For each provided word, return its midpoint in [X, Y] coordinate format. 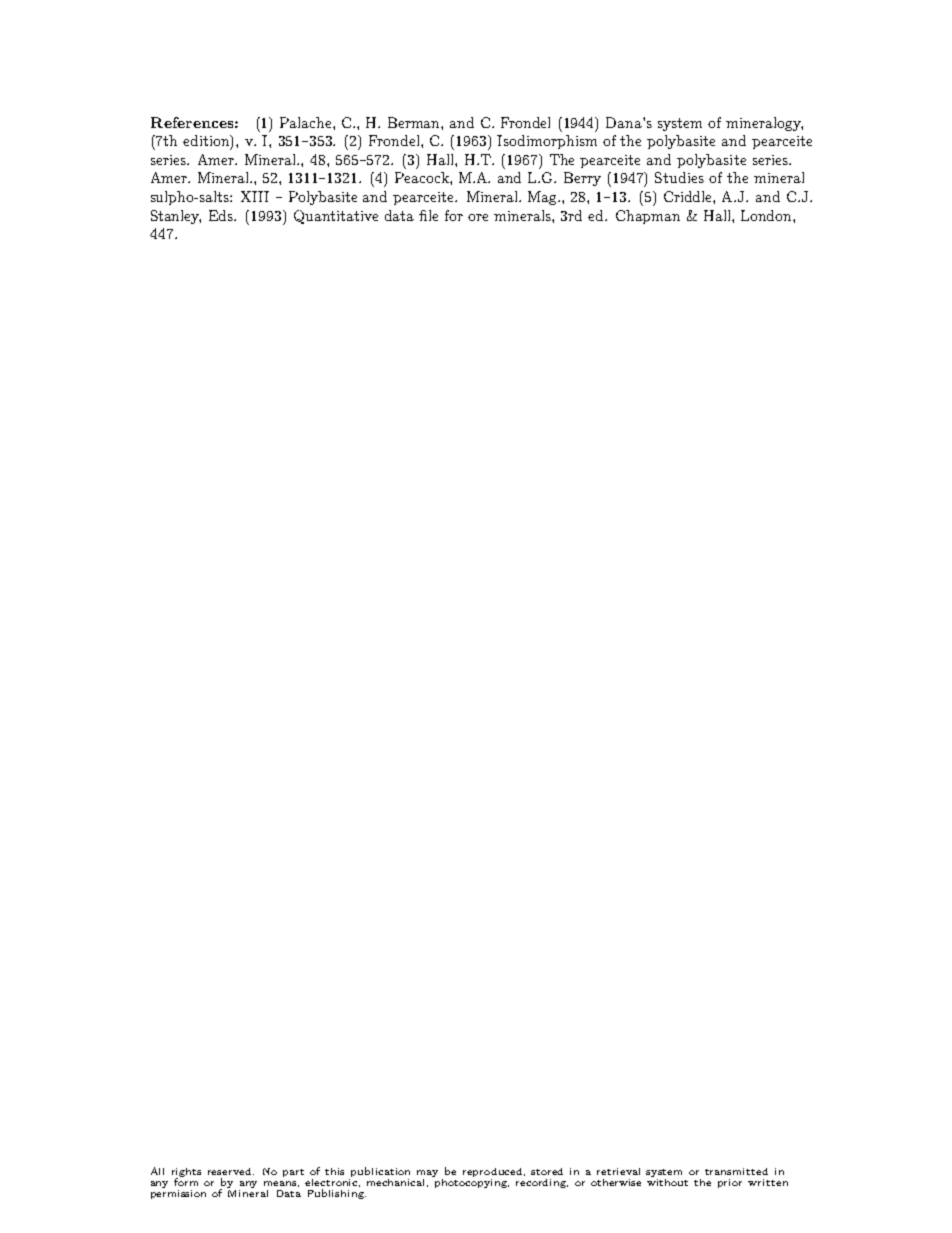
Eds [222, 215]
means [281, 1184]
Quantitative [336, 217]
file [428, 215]
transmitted [736, 1171]
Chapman [648, 217]
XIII [255, 196]
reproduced [494, 1172]
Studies [679, 177]
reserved [231, 1171]
